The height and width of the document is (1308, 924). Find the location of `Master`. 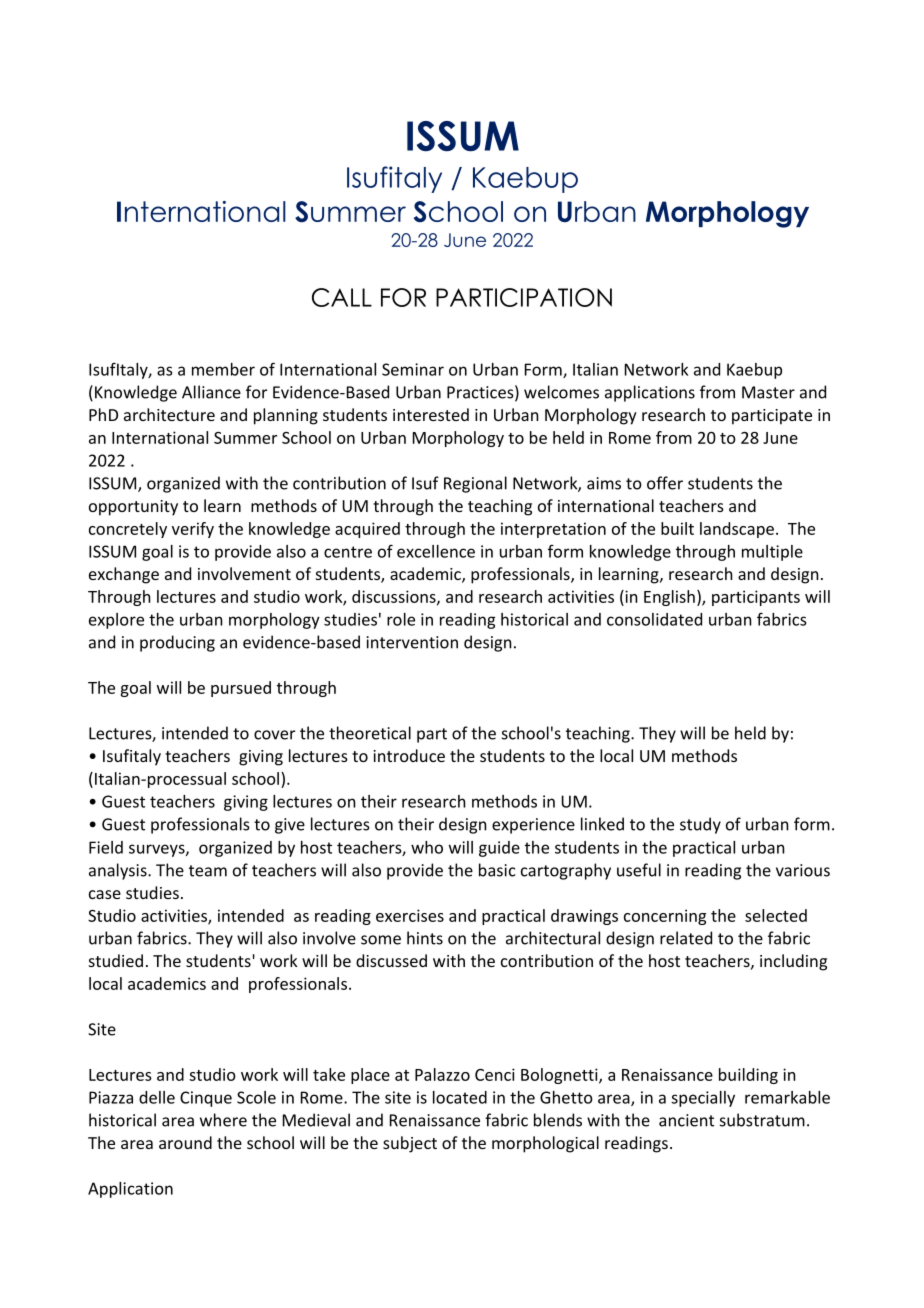

Master is located at coordinates (768, 392).
